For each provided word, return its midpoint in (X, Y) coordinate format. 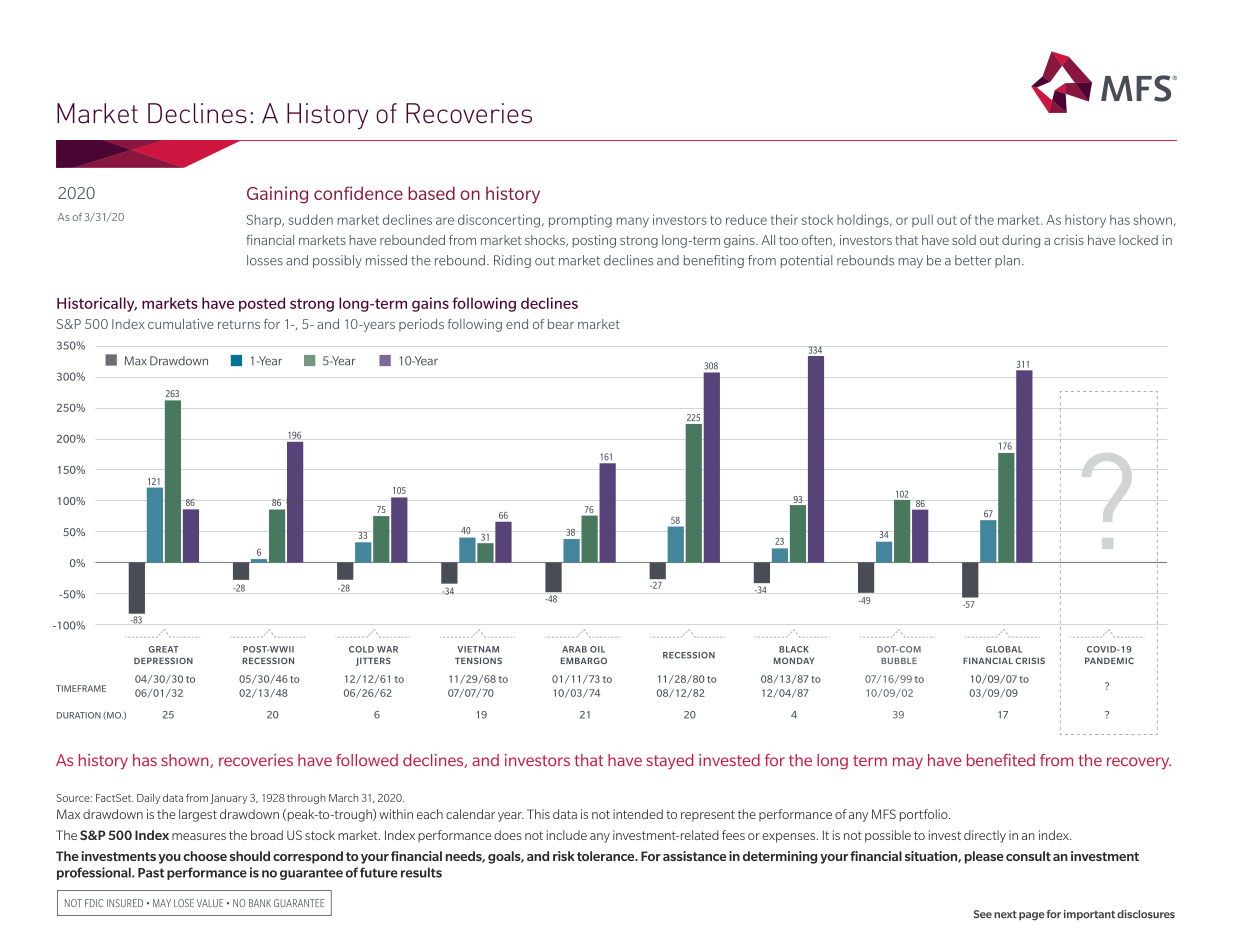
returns (239, 324)
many (633, 222)
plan (1007, 261)
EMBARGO (584, 660)
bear (561, 324)
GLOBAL (1004, 649)
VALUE (210, 903)
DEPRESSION (163, 660)
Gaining (277, 195)
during (1021, 241)
